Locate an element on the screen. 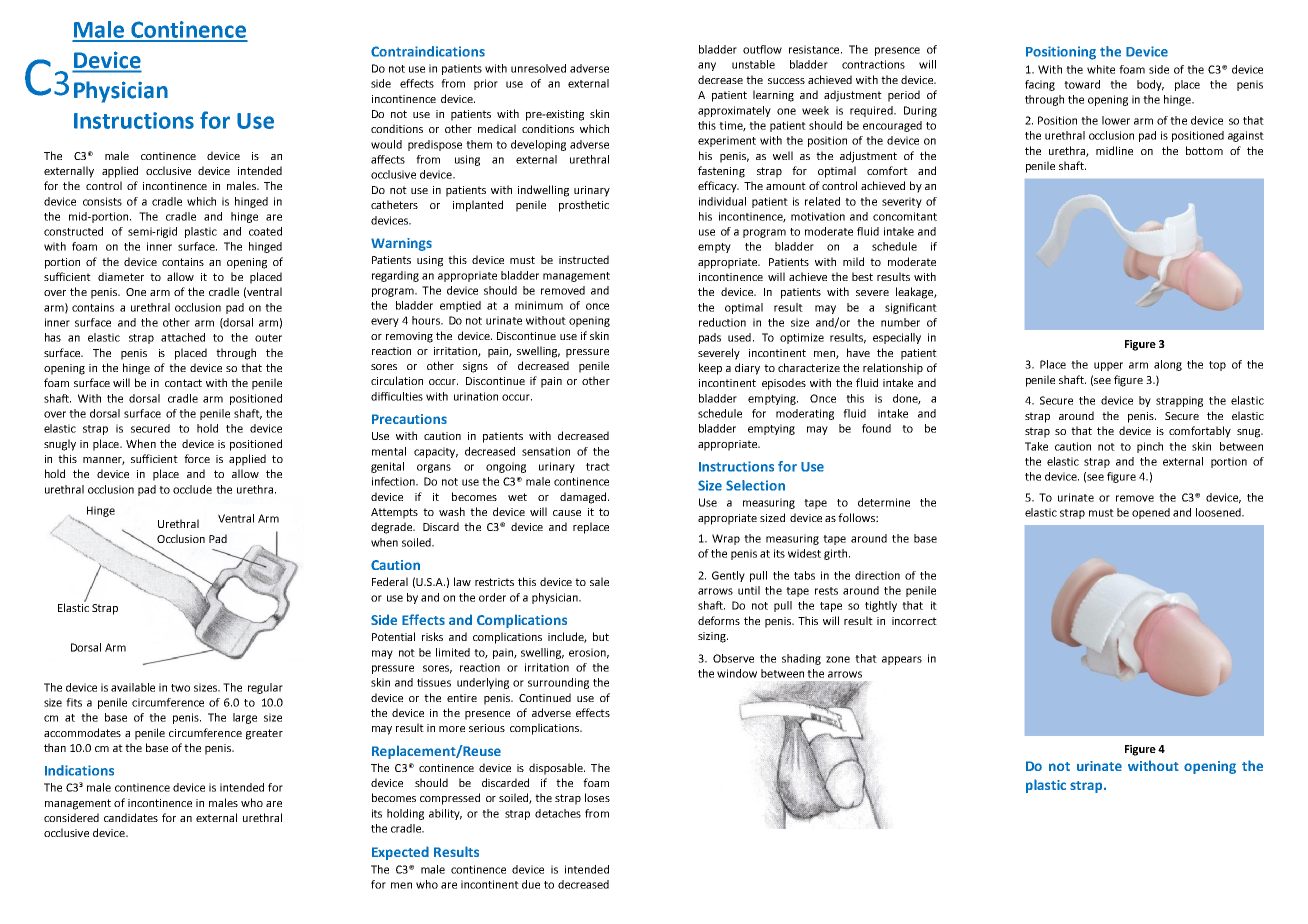 The height and width of the screenshot is (924, 1308). incorrect is located at coordinates (914, 621).
